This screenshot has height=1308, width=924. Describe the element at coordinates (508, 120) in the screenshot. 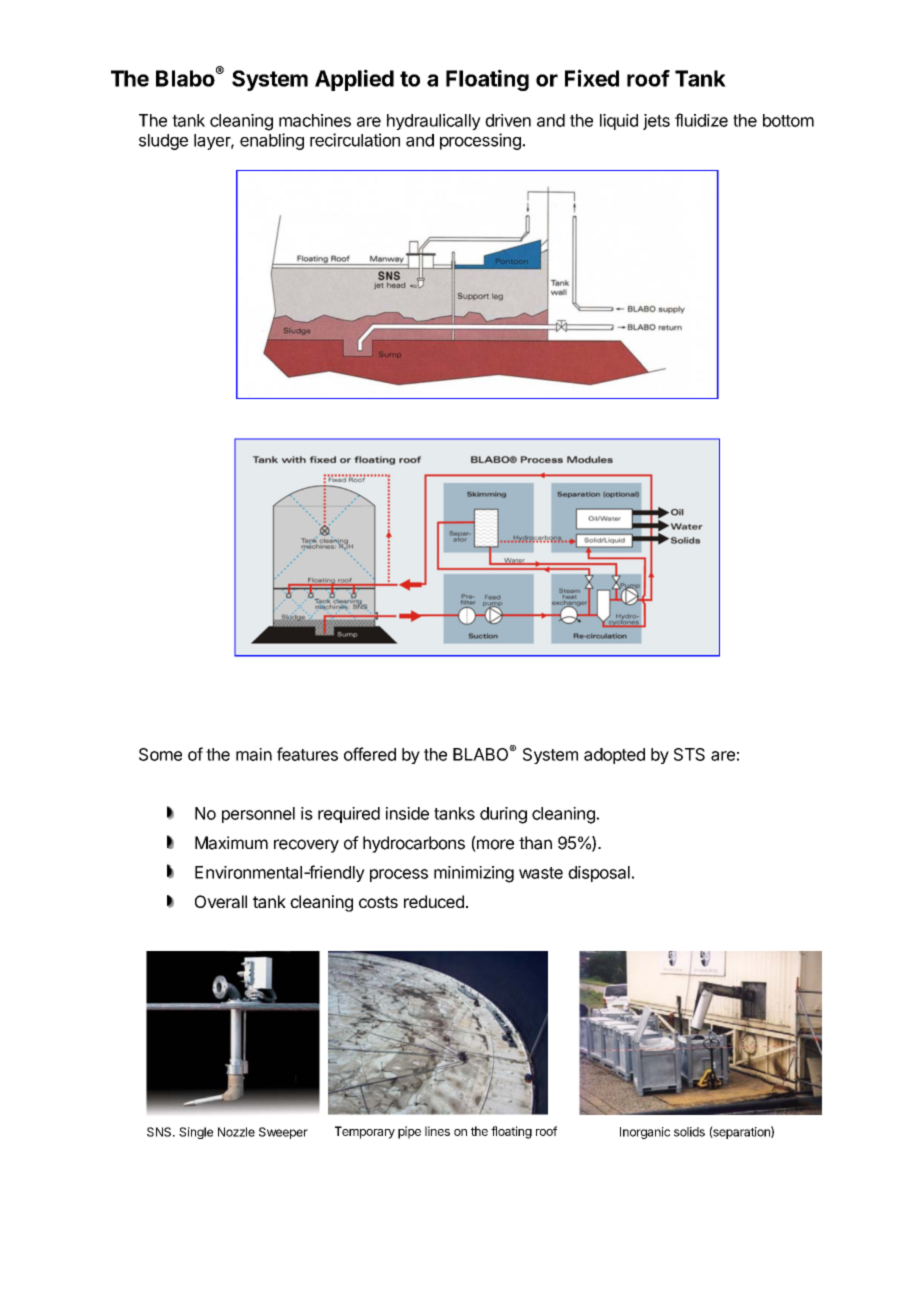

I see `driven` at that location.
